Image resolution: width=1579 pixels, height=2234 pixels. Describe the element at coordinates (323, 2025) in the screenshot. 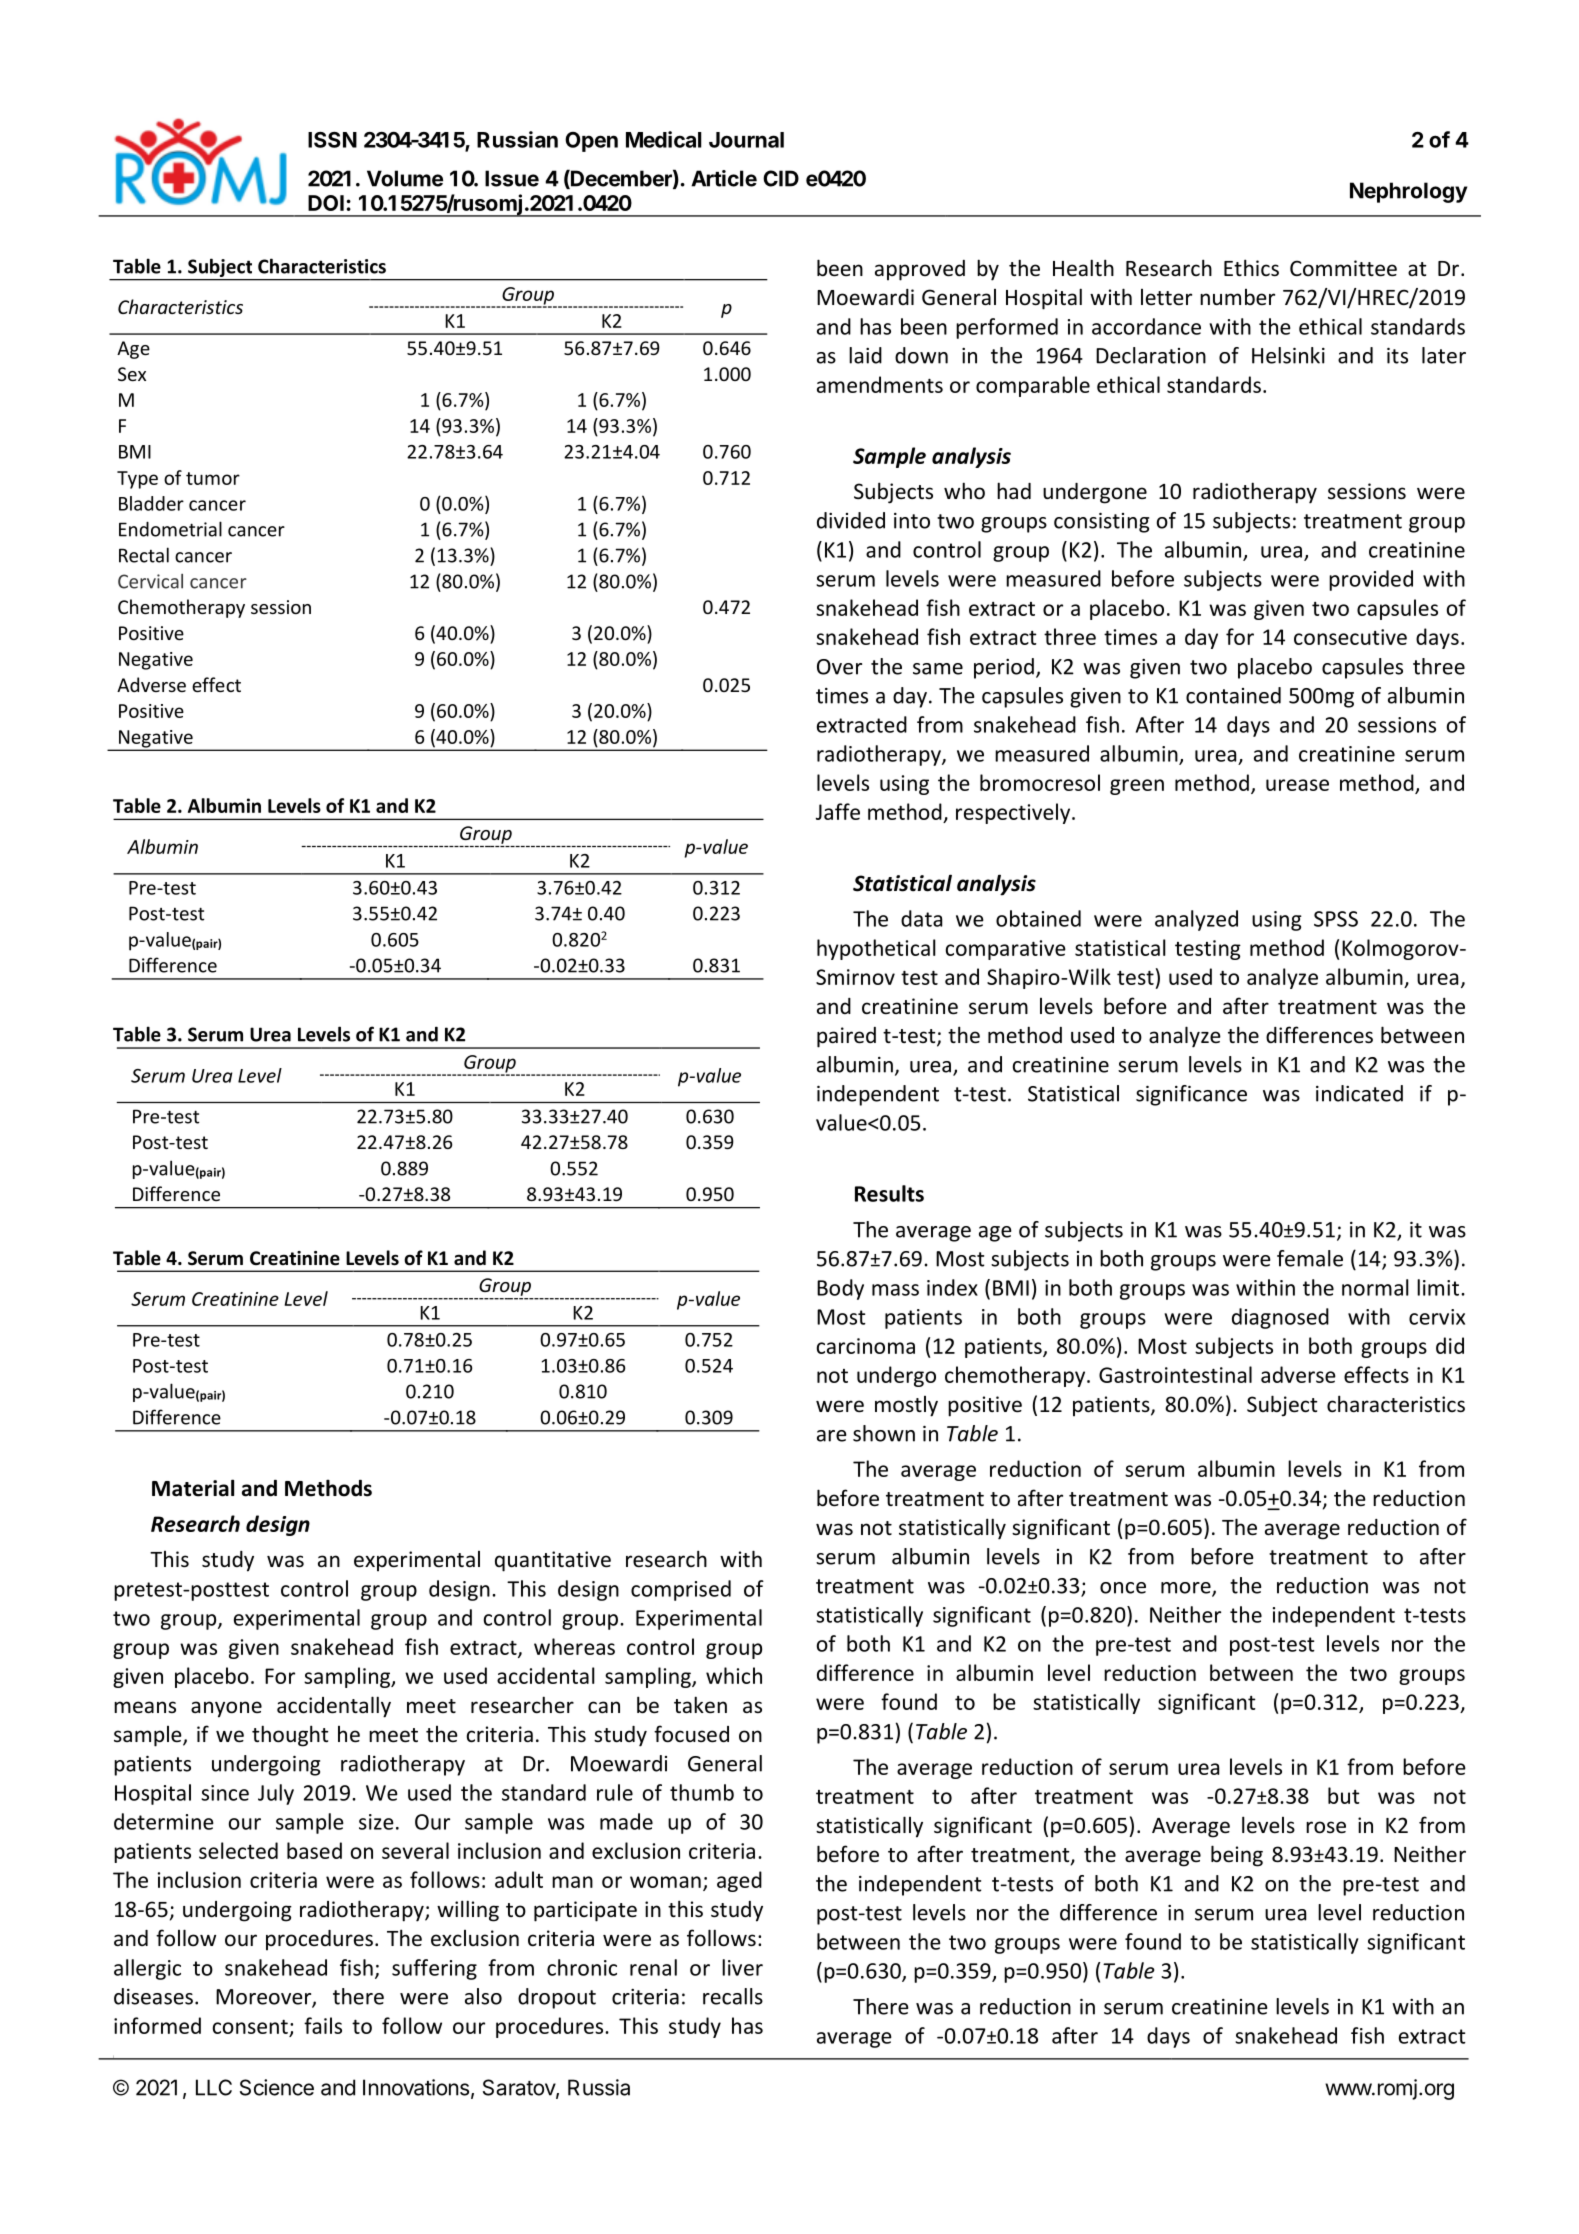

I see `fails` at that location.
